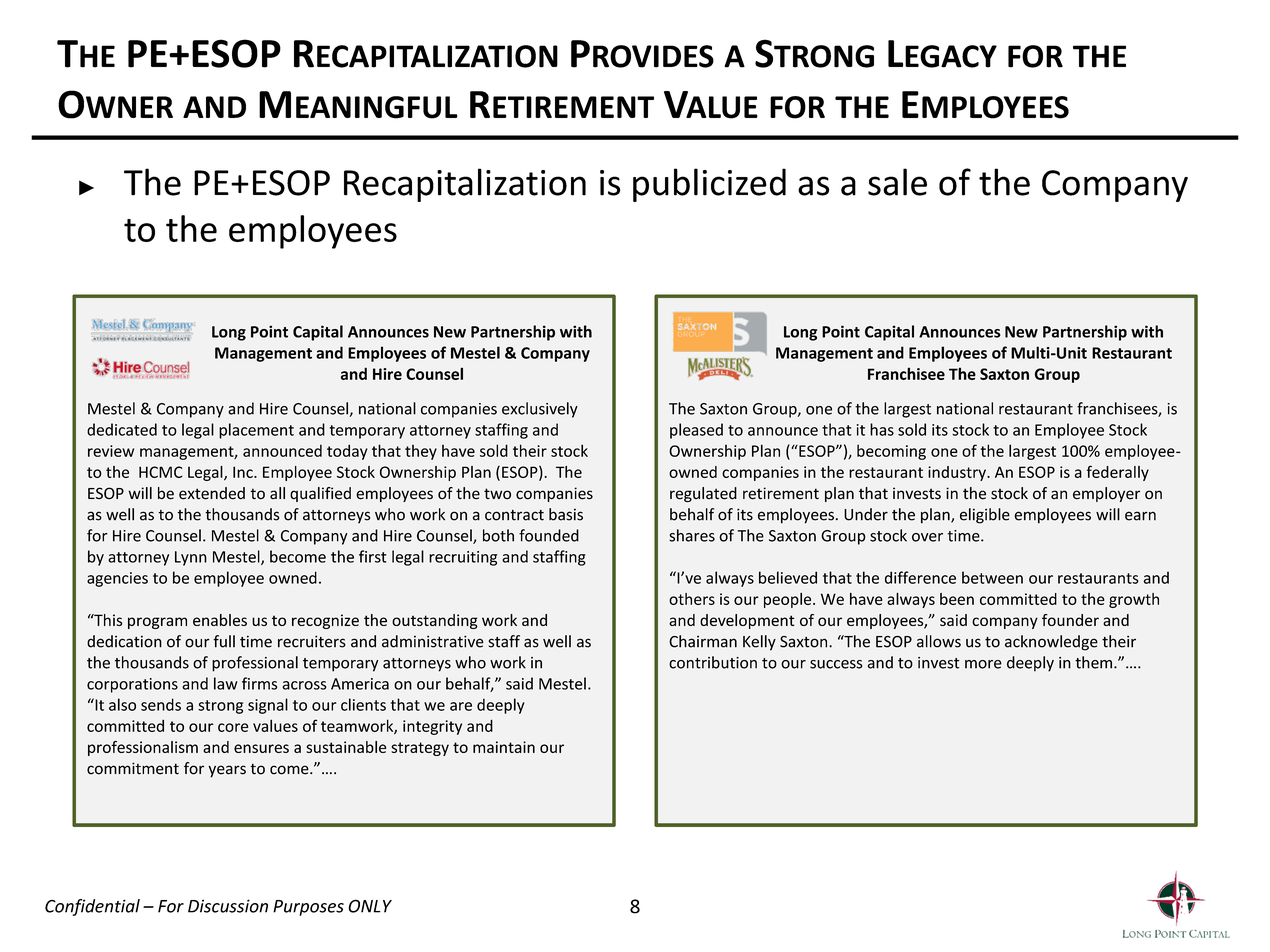 This image has width=1270, height=952. What do you see at coordinates (191, 558) in the image?
I see `Lynn` at bounding box center [191, 558].
